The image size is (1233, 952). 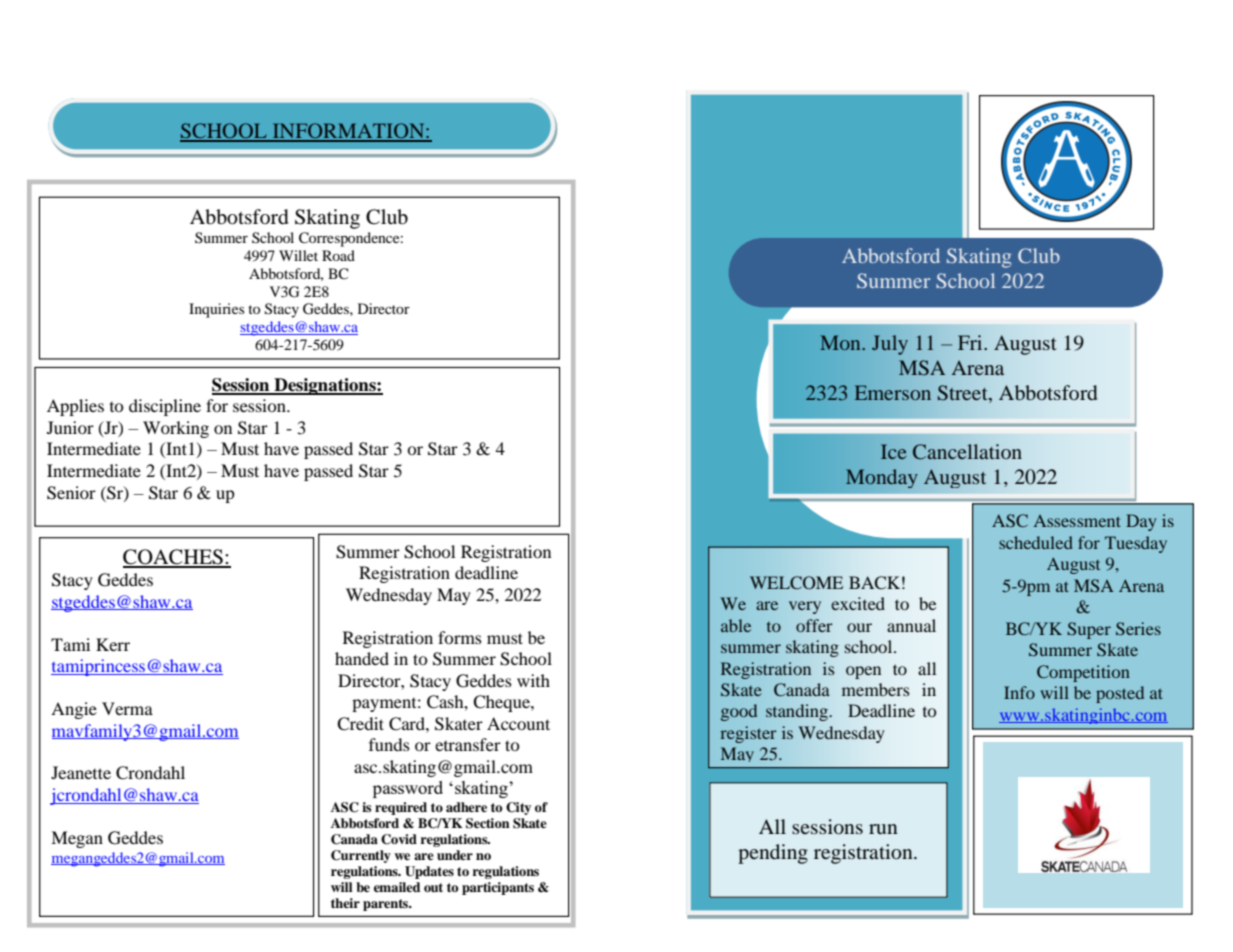 I want to click on participants, so click(x=498, y=888).
